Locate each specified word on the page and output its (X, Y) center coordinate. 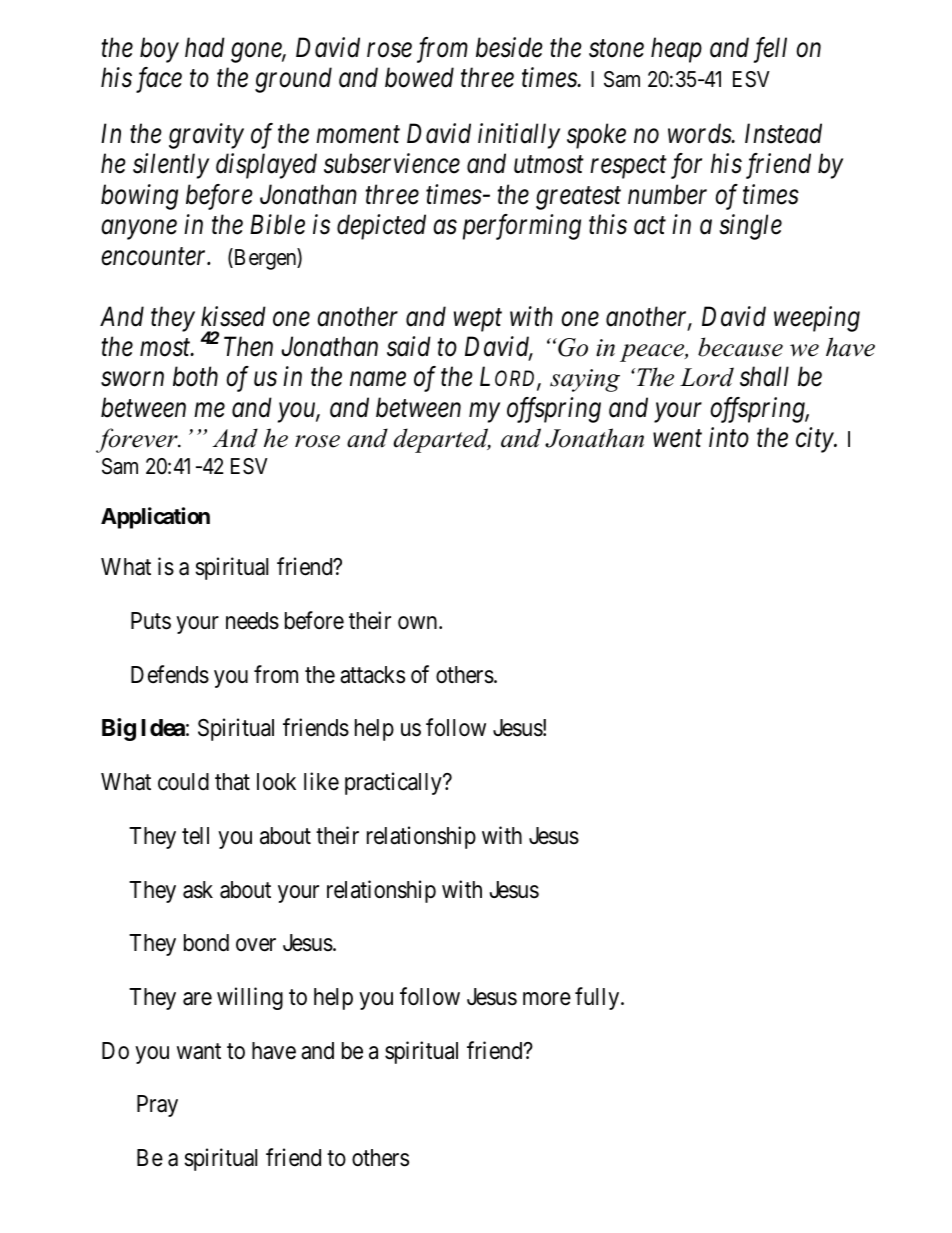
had (205, 47)
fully (598, 998)
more (547, 999)
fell (770, 50)
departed (442, 440)
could (183, 782)
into (729, 438)
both (195, 376)
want (199, 1051)
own (419, 623)
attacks (372, 675)
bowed (419, 77)
